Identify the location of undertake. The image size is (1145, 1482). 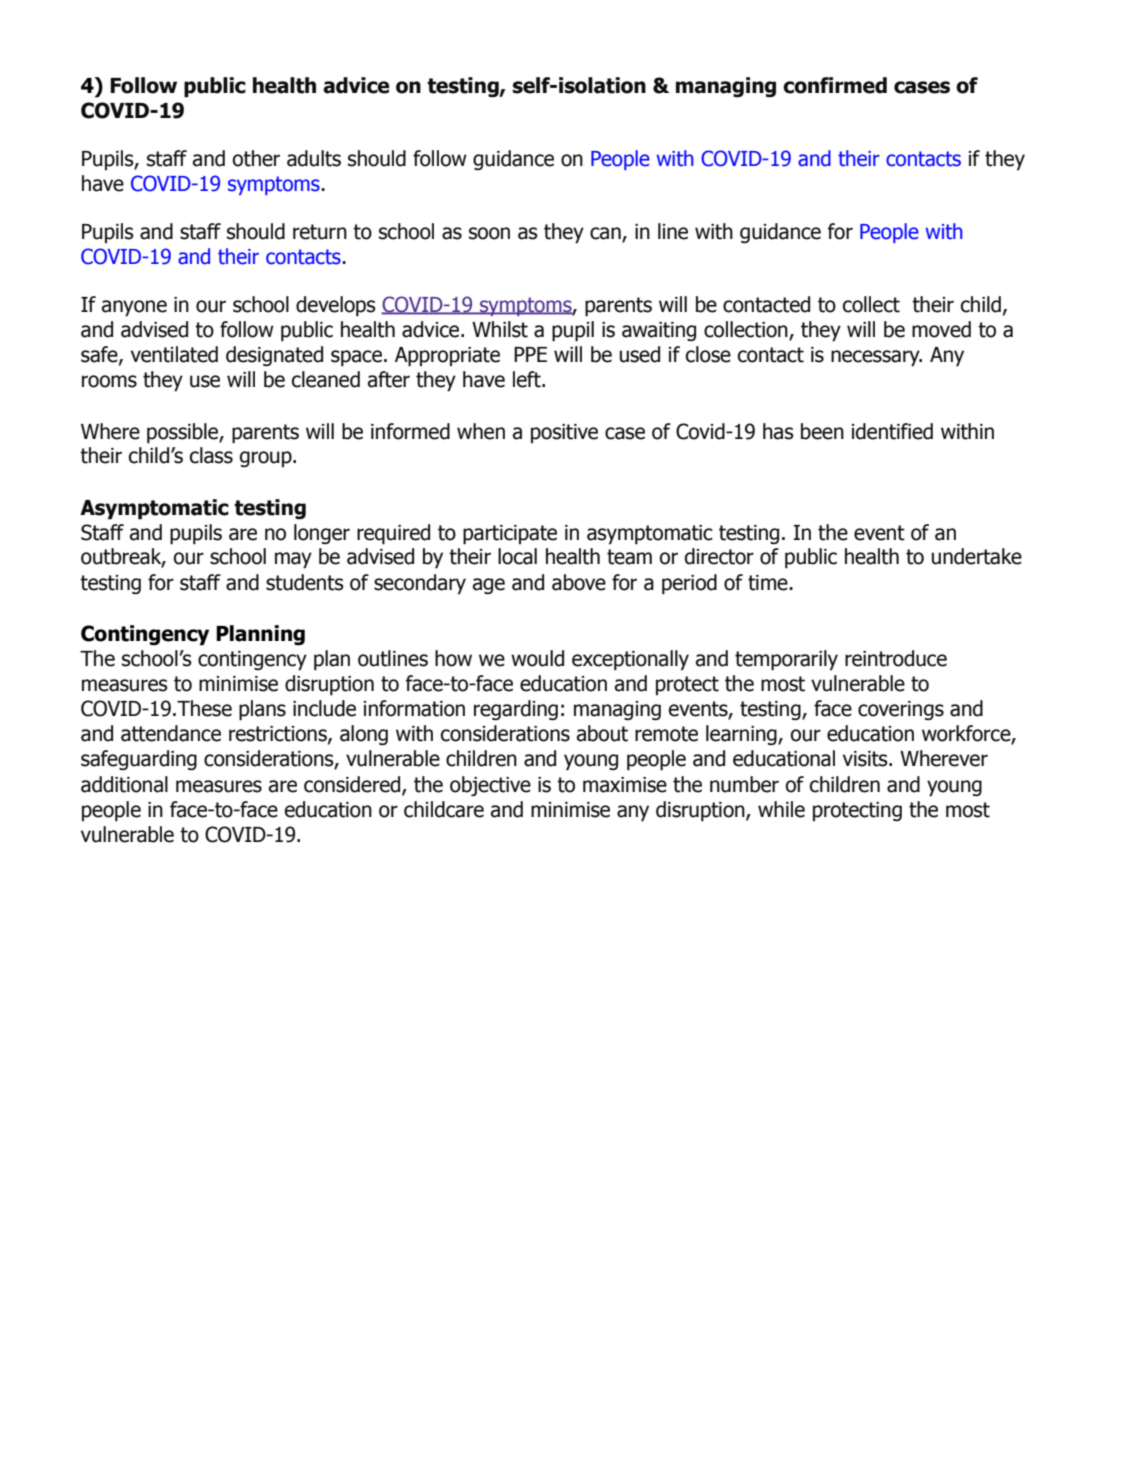
(977, 556).
